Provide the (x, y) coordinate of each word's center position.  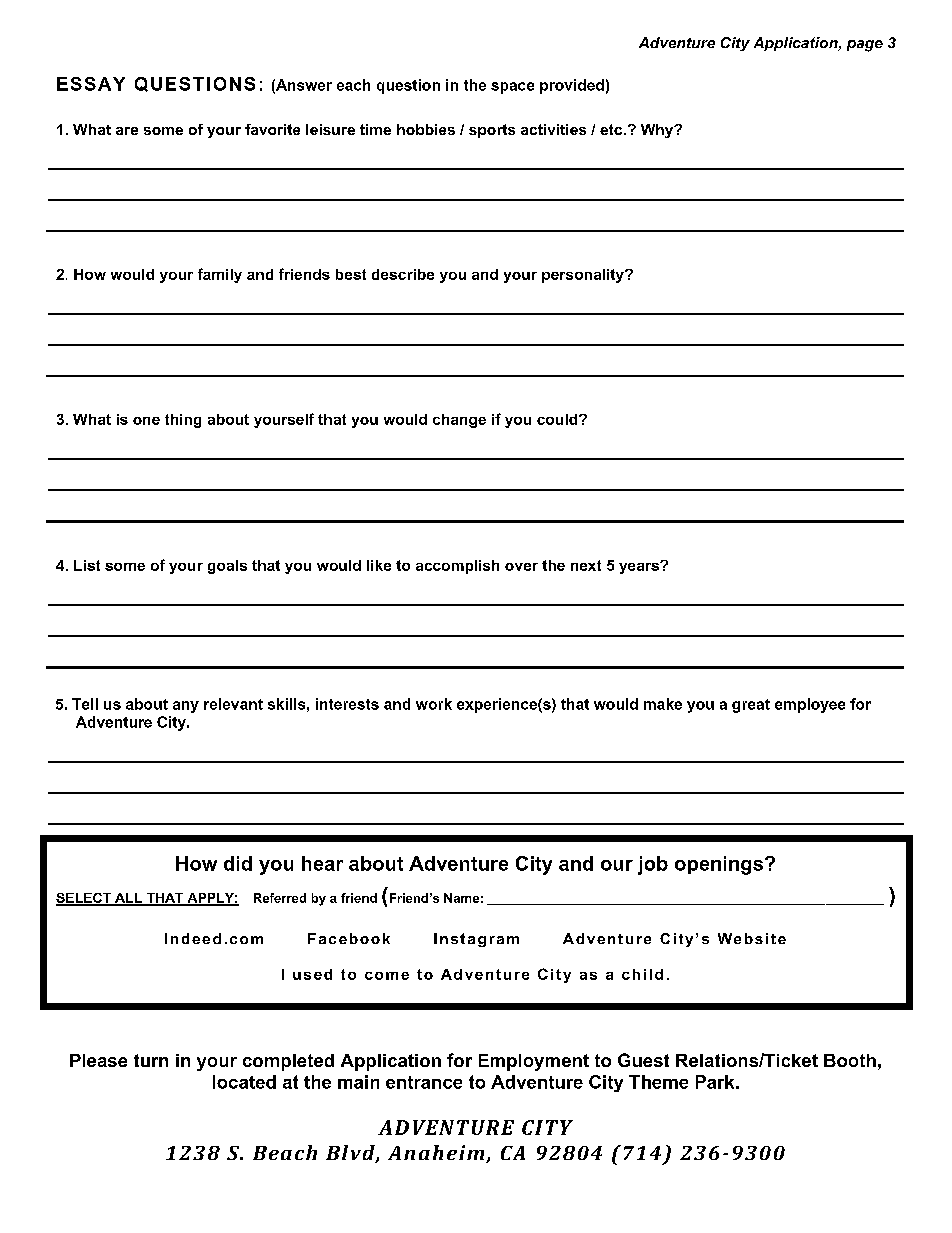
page (865, 46)
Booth (850, 1060)
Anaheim (437, 1154)
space (512, 88)
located (244, 1082)
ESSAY (91, 84)
